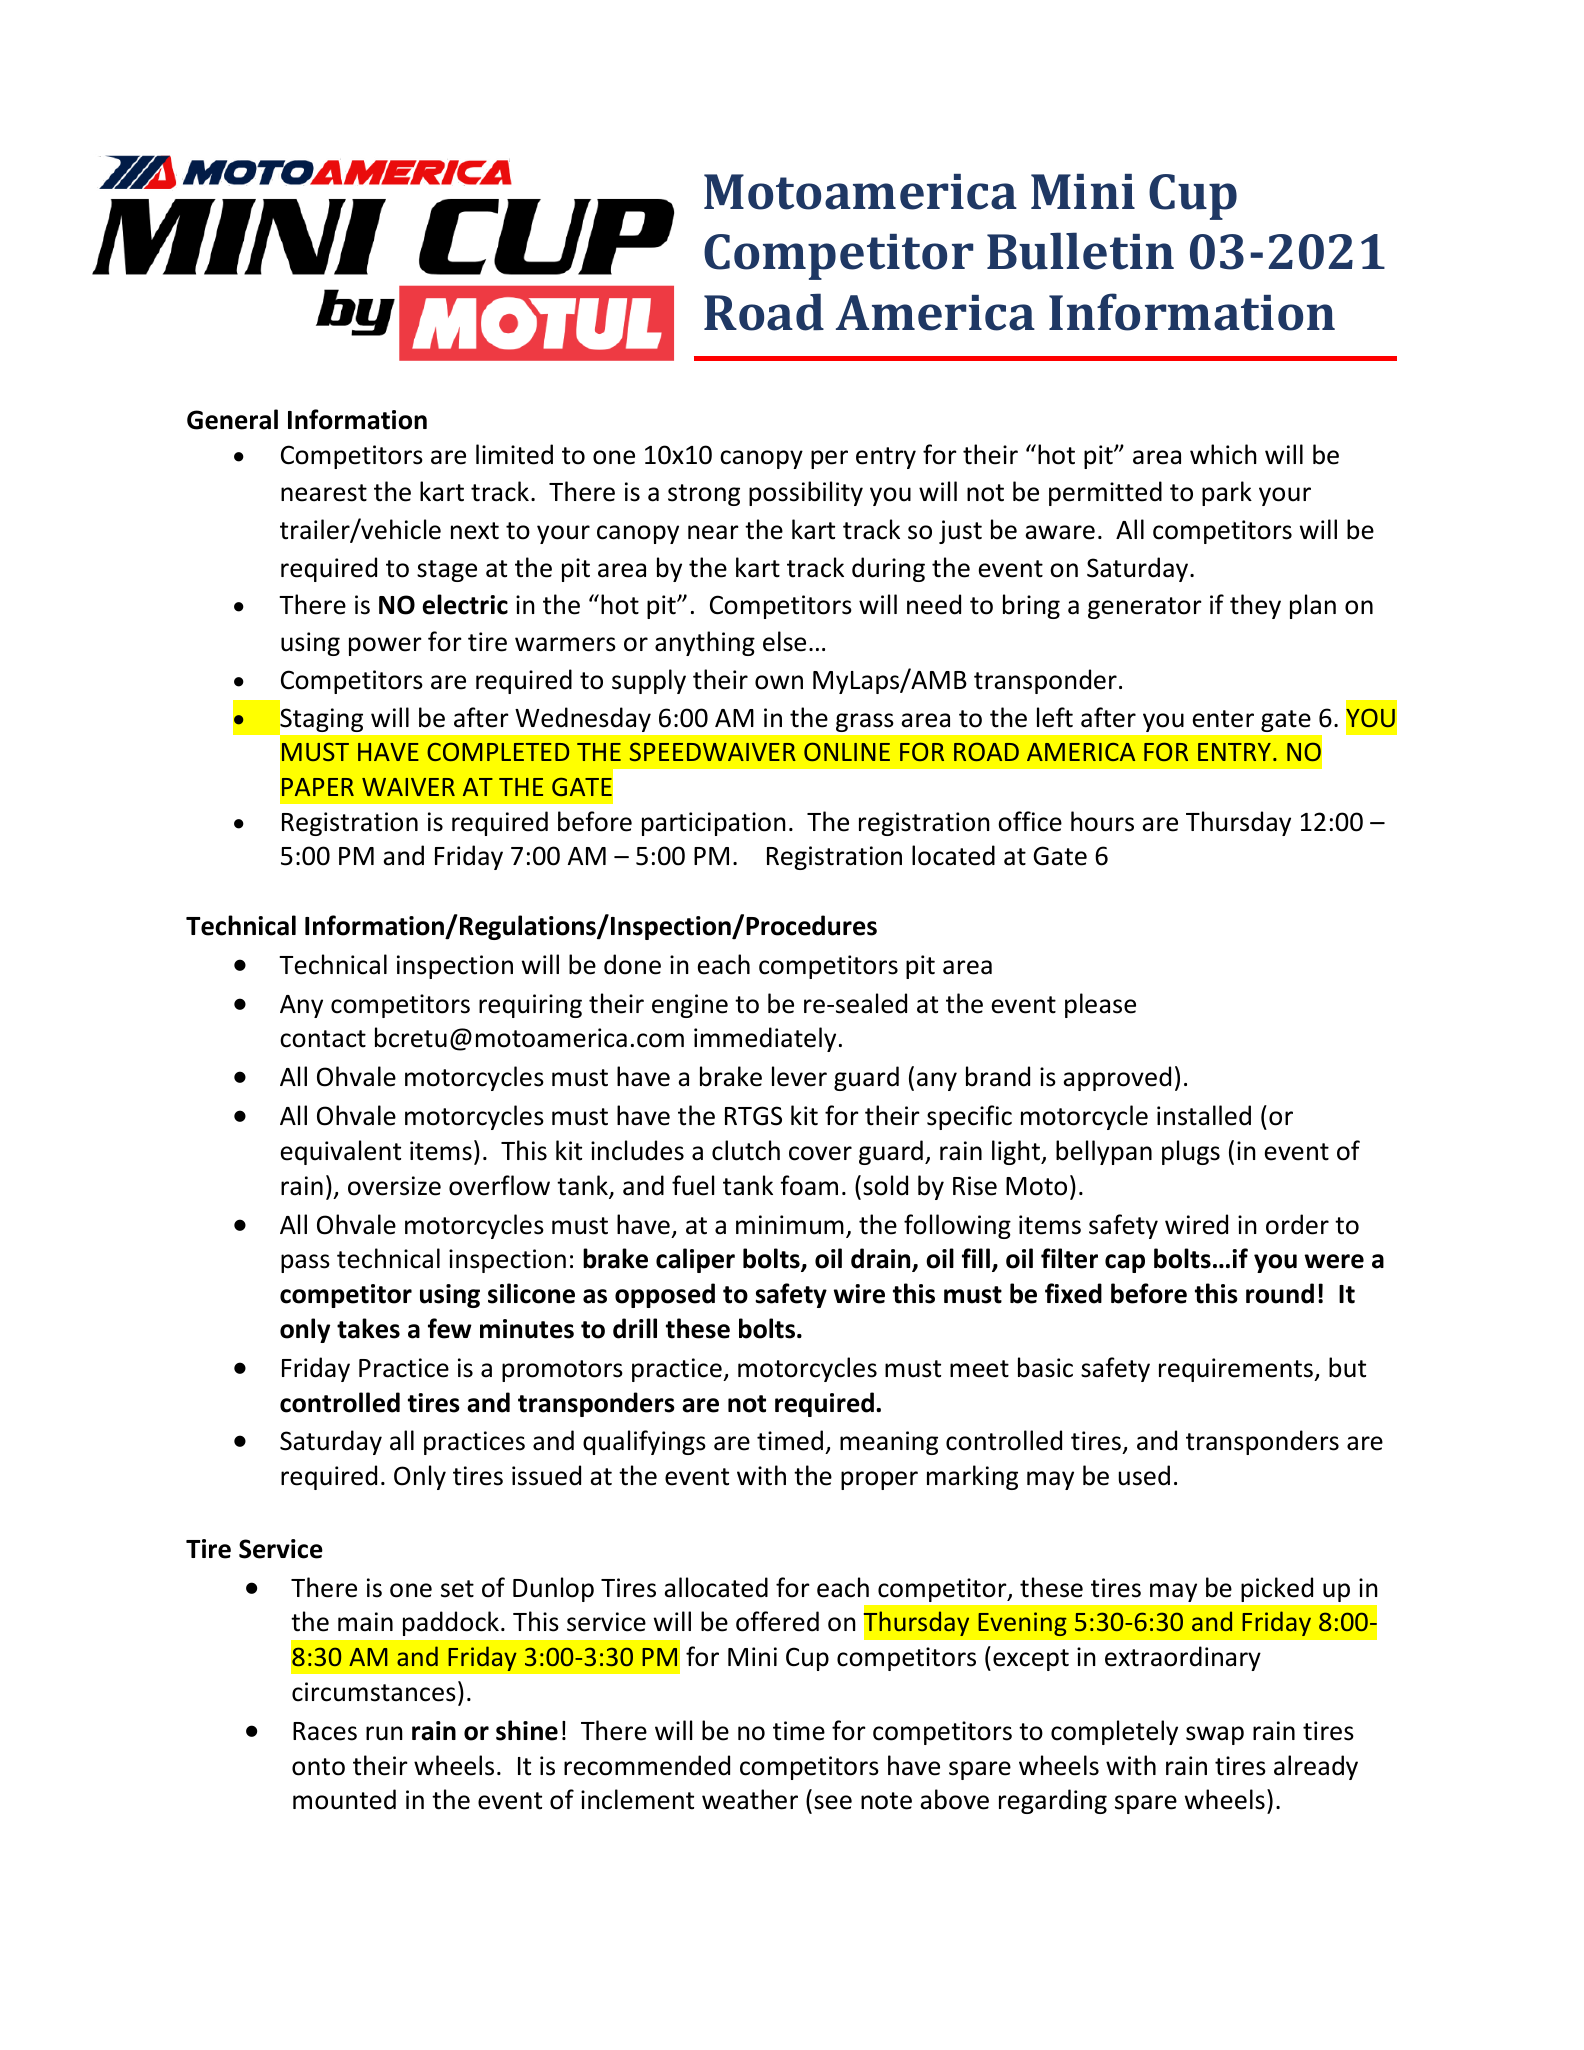 This screenshot has height=2050, width=1584. I want to click on else, so click(784, 641).
